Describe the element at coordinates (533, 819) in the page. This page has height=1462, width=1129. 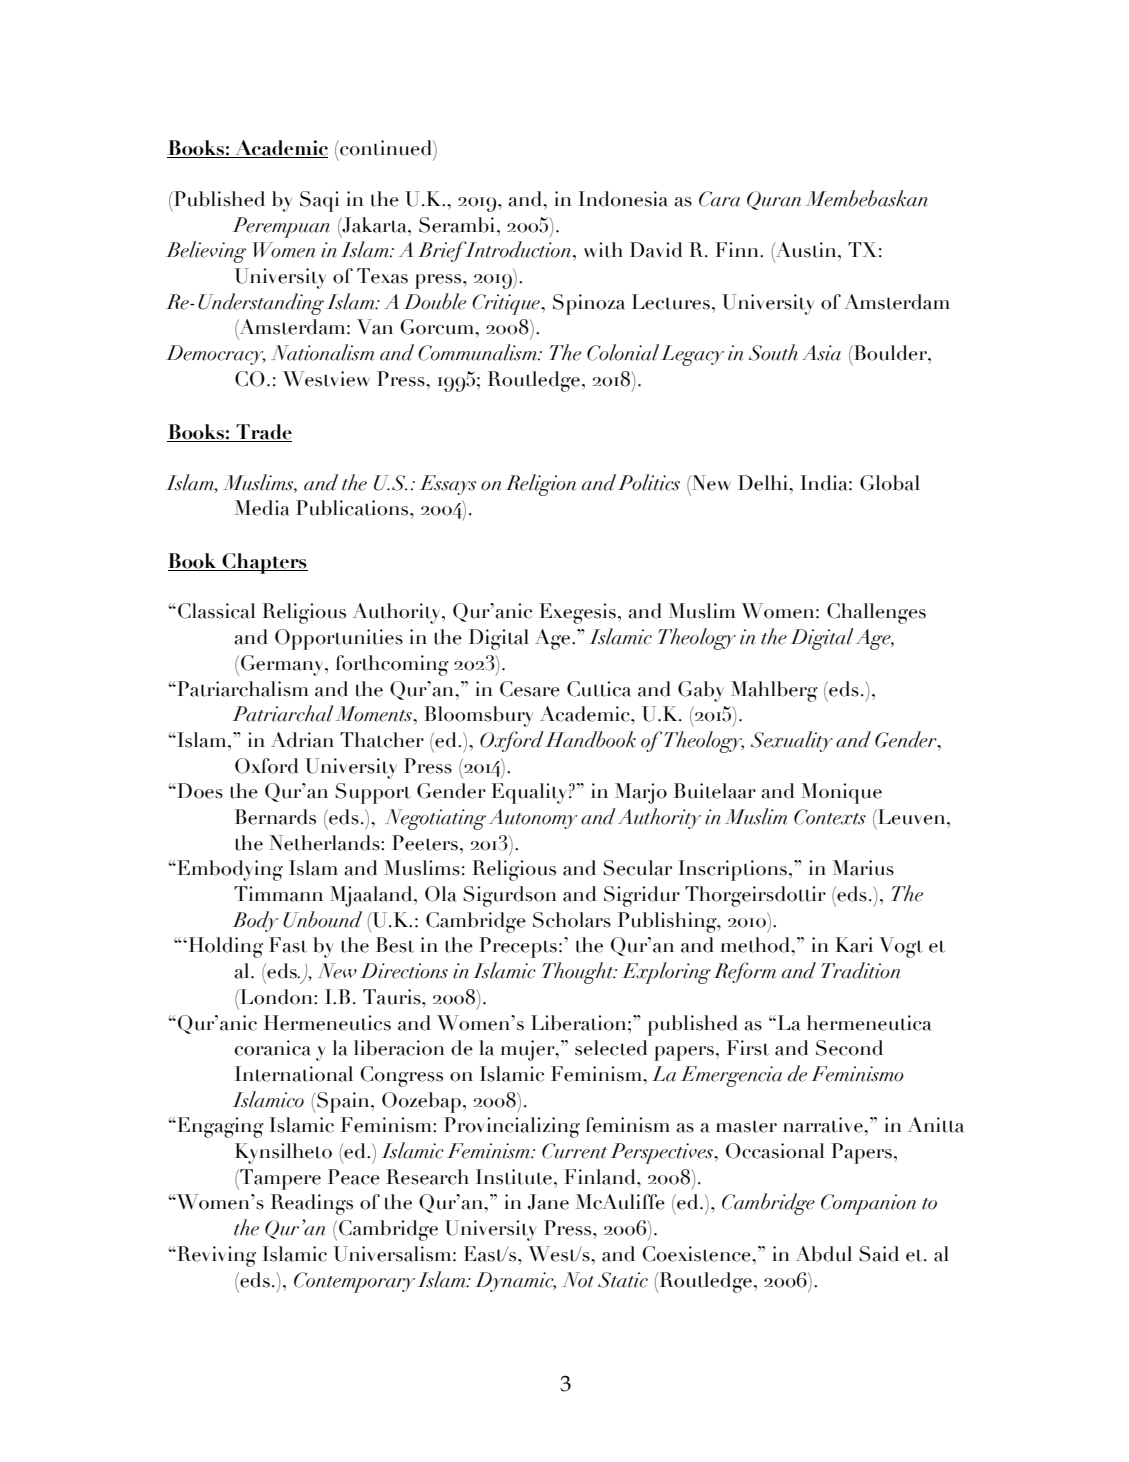
I see `Autonomy` at that location.
